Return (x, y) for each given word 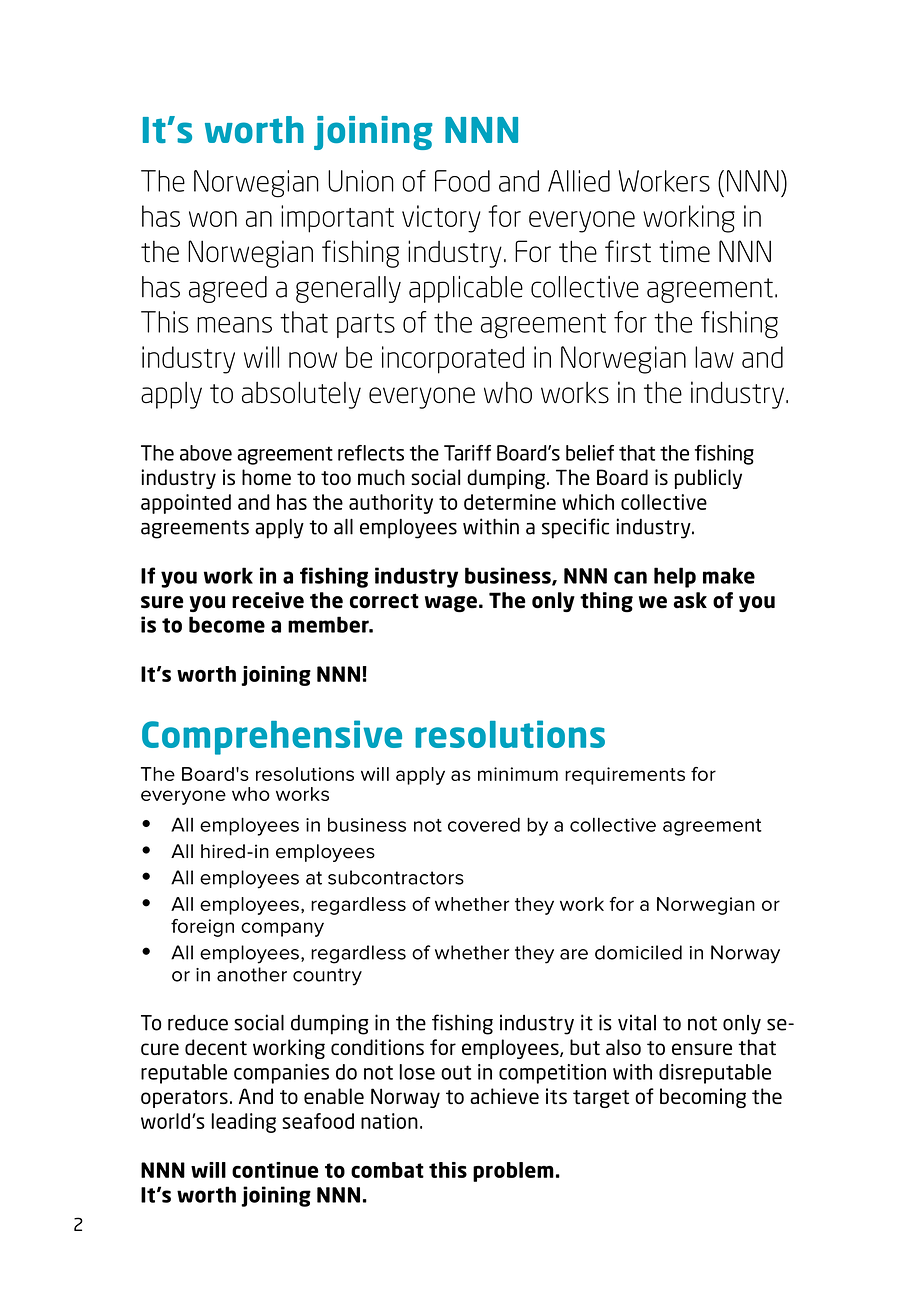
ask (690, 600)
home (266, 477)
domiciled (638, 952)
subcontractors (396, 877)
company (282, 929)
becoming (703, 1098)
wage (451, 604)
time (684, 251)
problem (513, 1172)
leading (244, 1123)
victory (441, 219)
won (213, 219)
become (227, 624)
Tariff (467, 453)
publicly (708, 479)
